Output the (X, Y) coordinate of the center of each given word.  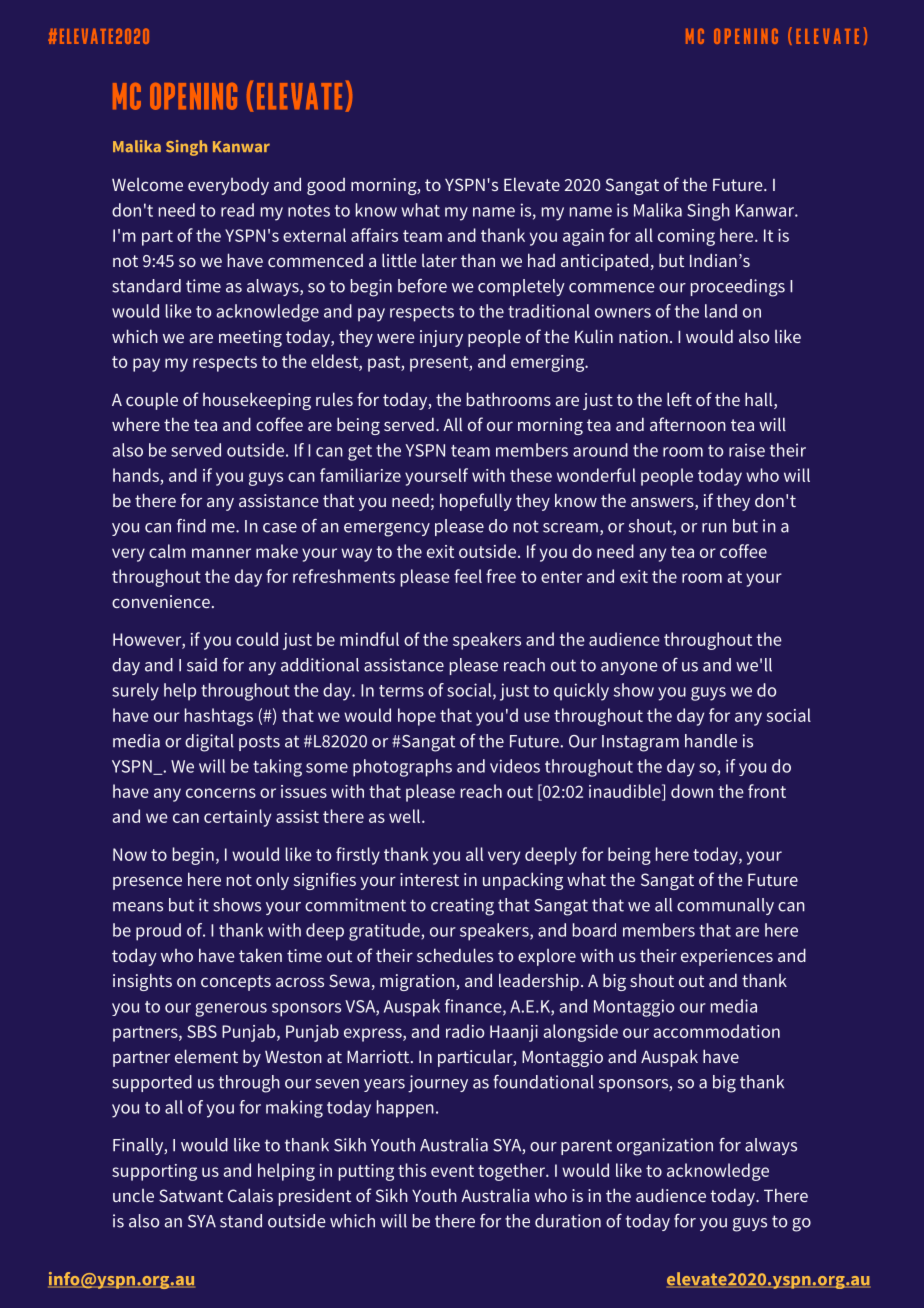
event (452, 1171)
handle (711, 741)
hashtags (219, 717)
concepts (236, 983)
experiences (727, 957)
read (237, 210)
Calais (250, 1195)
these (531, 475)
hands (136, 475)
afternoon (688, 424)
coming (686, 237)
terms (401, 691)
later (439, 260)
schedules (455, 955)
